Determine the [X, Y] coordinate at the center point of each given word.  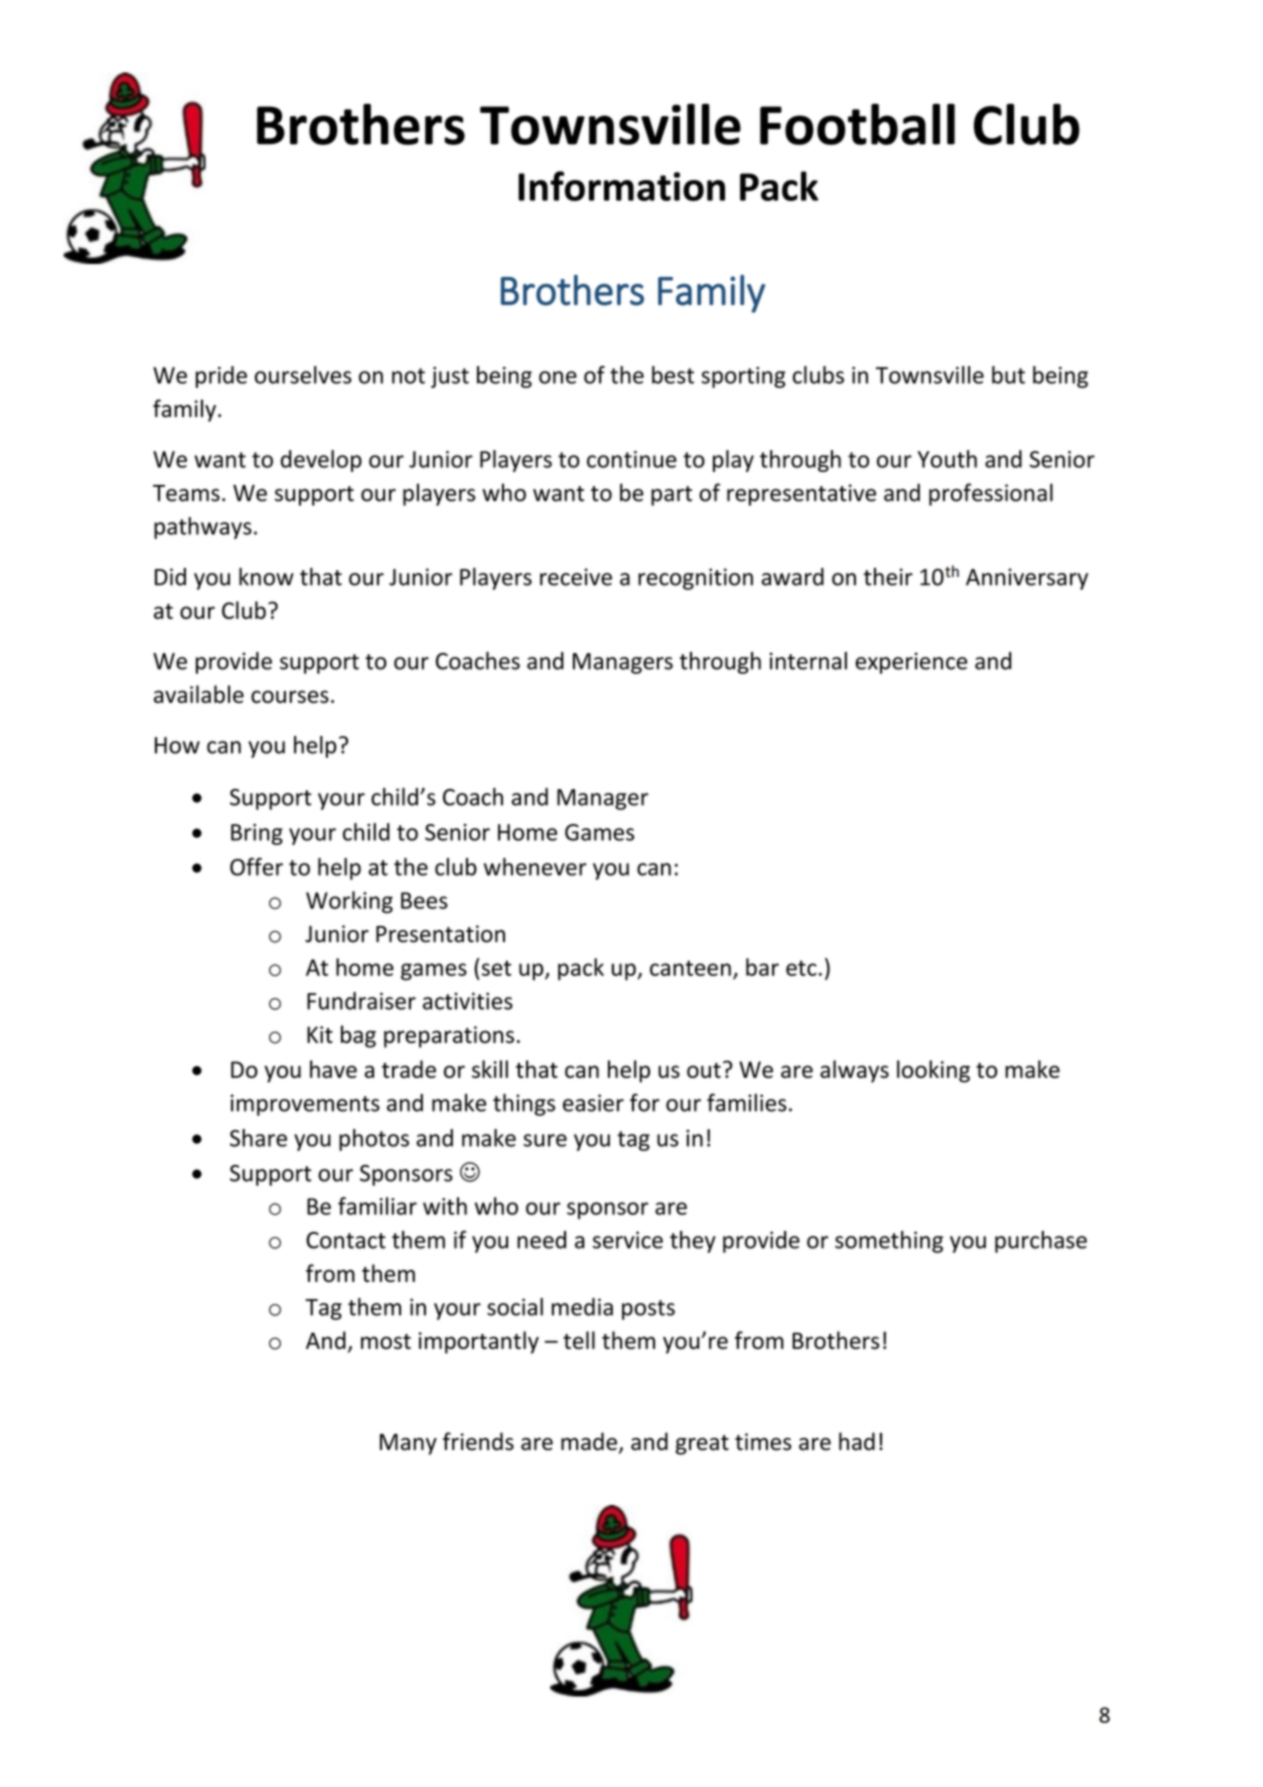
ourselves [303, 375]
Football [857, 124]
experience [911, 663]
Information [621, 186]
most [386, 1341]
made [589, 1441]
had [857, 1441]
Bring [257, 834]
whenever [535, 867]
